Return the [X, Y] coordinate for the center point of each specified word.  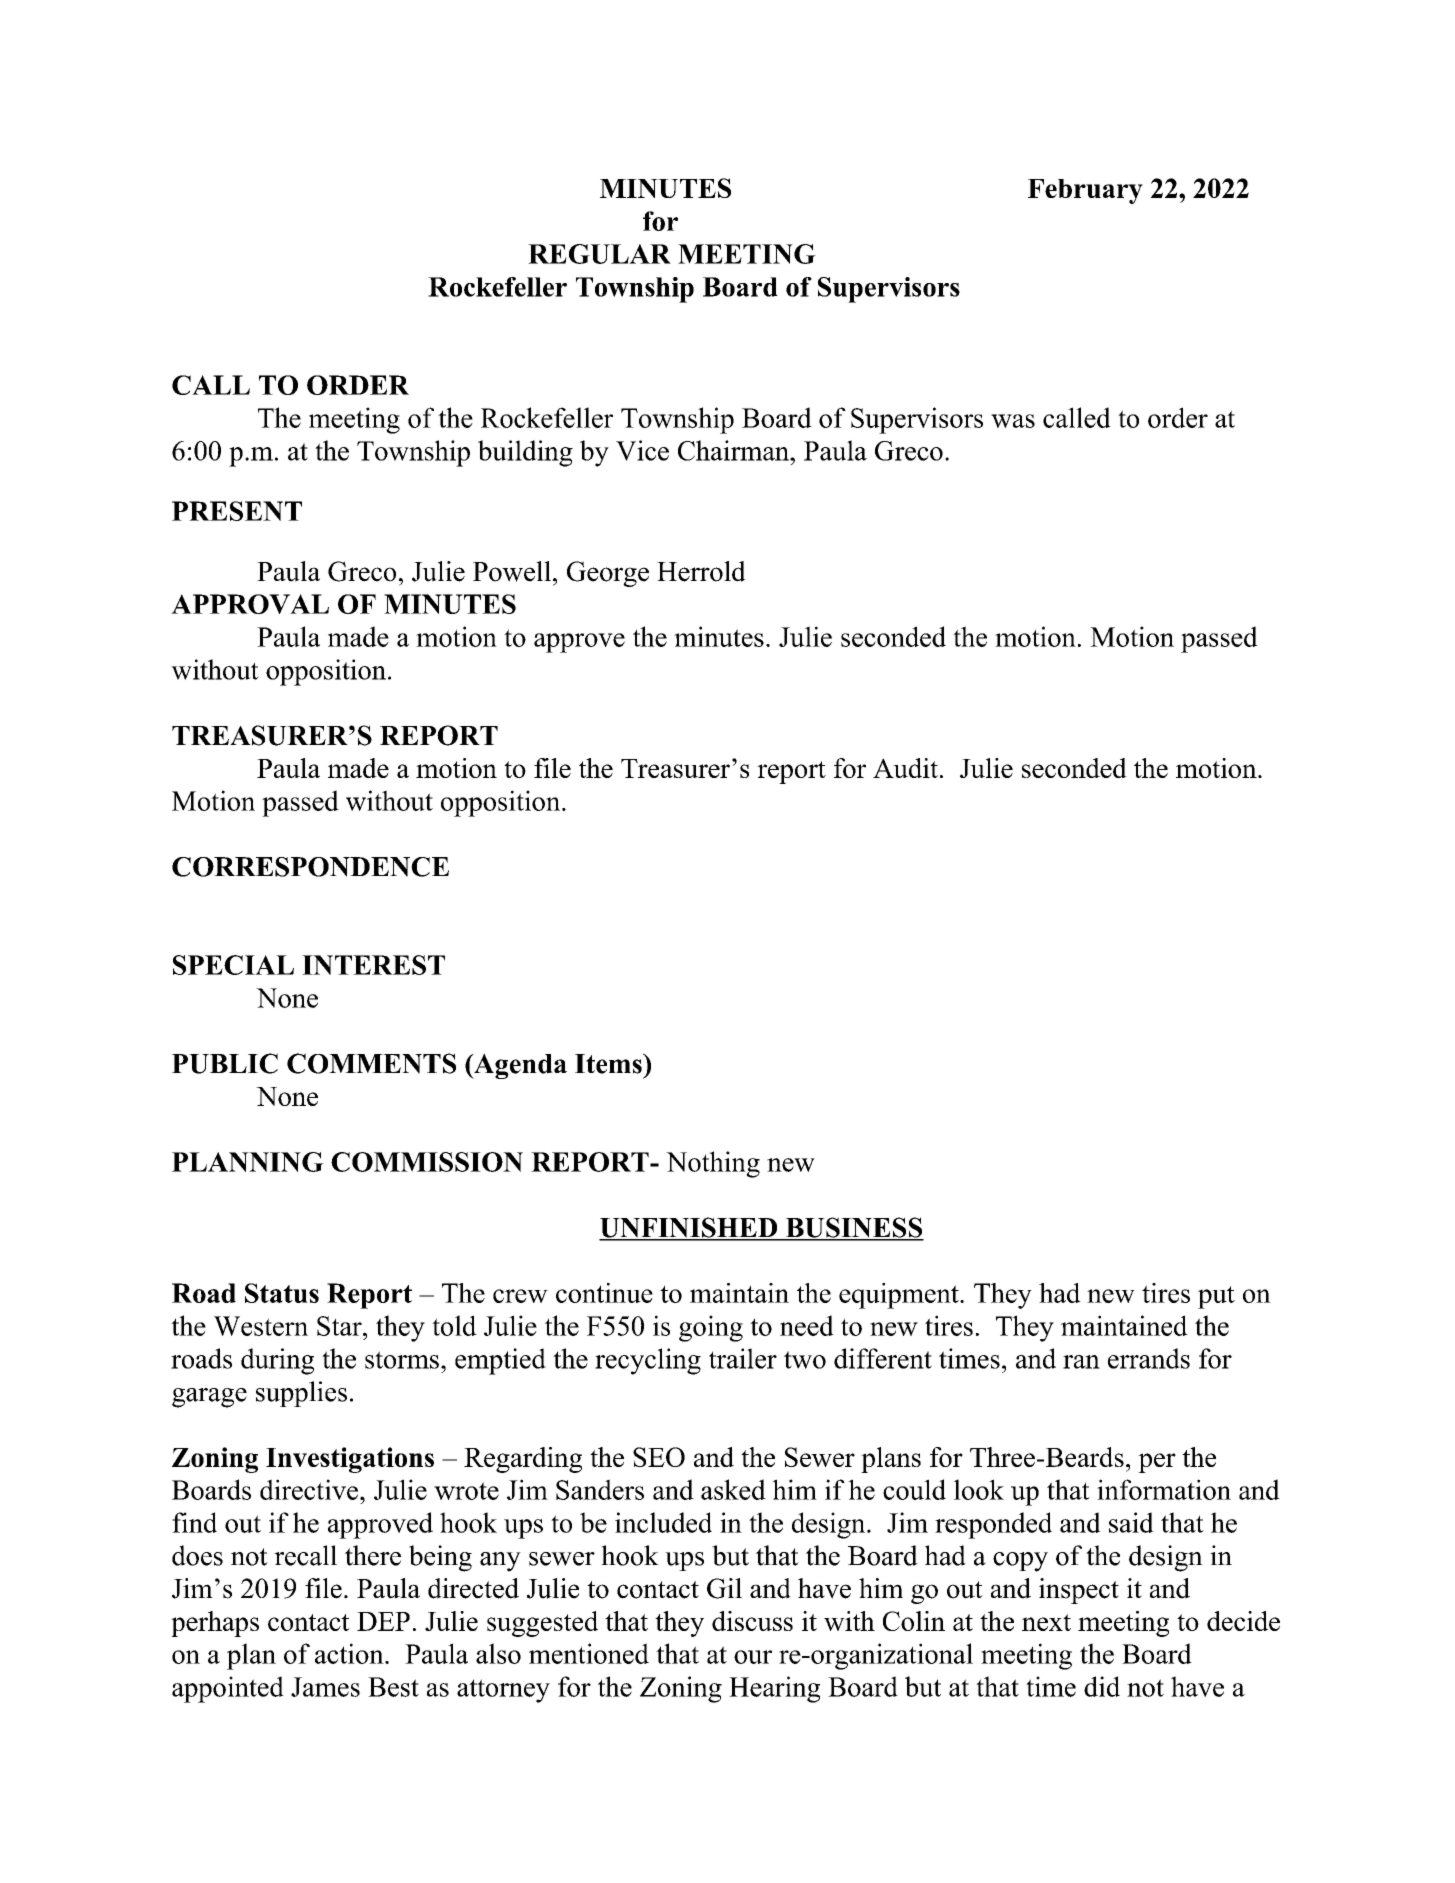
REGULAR [599, 254]
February [1085, 191]
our [753, 1657]
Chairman [734, 450]
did [1102, 1686]
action [350, 1653]
